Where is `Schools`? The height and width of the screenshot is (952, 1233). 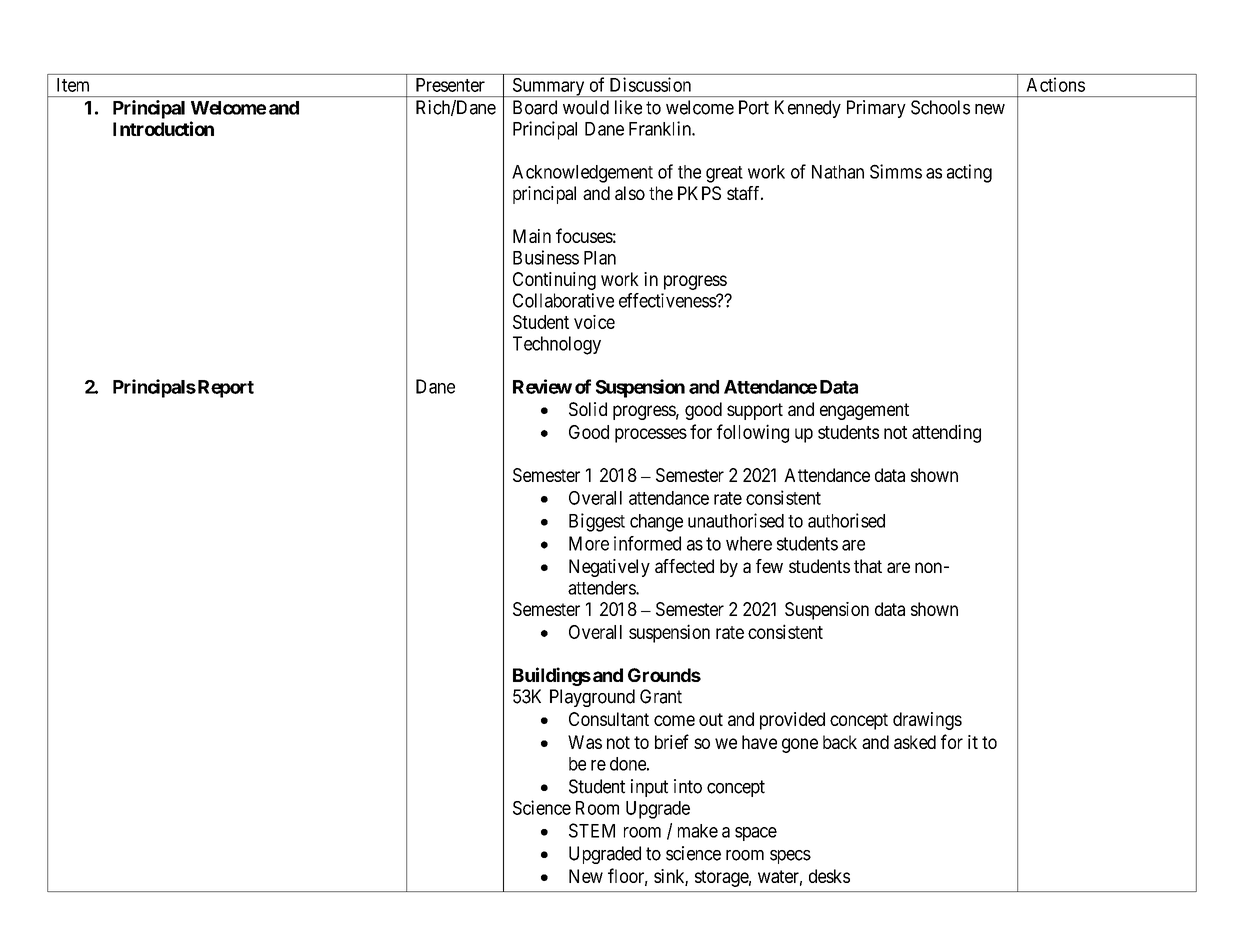 Schools is located at coordinates (940, 107).
